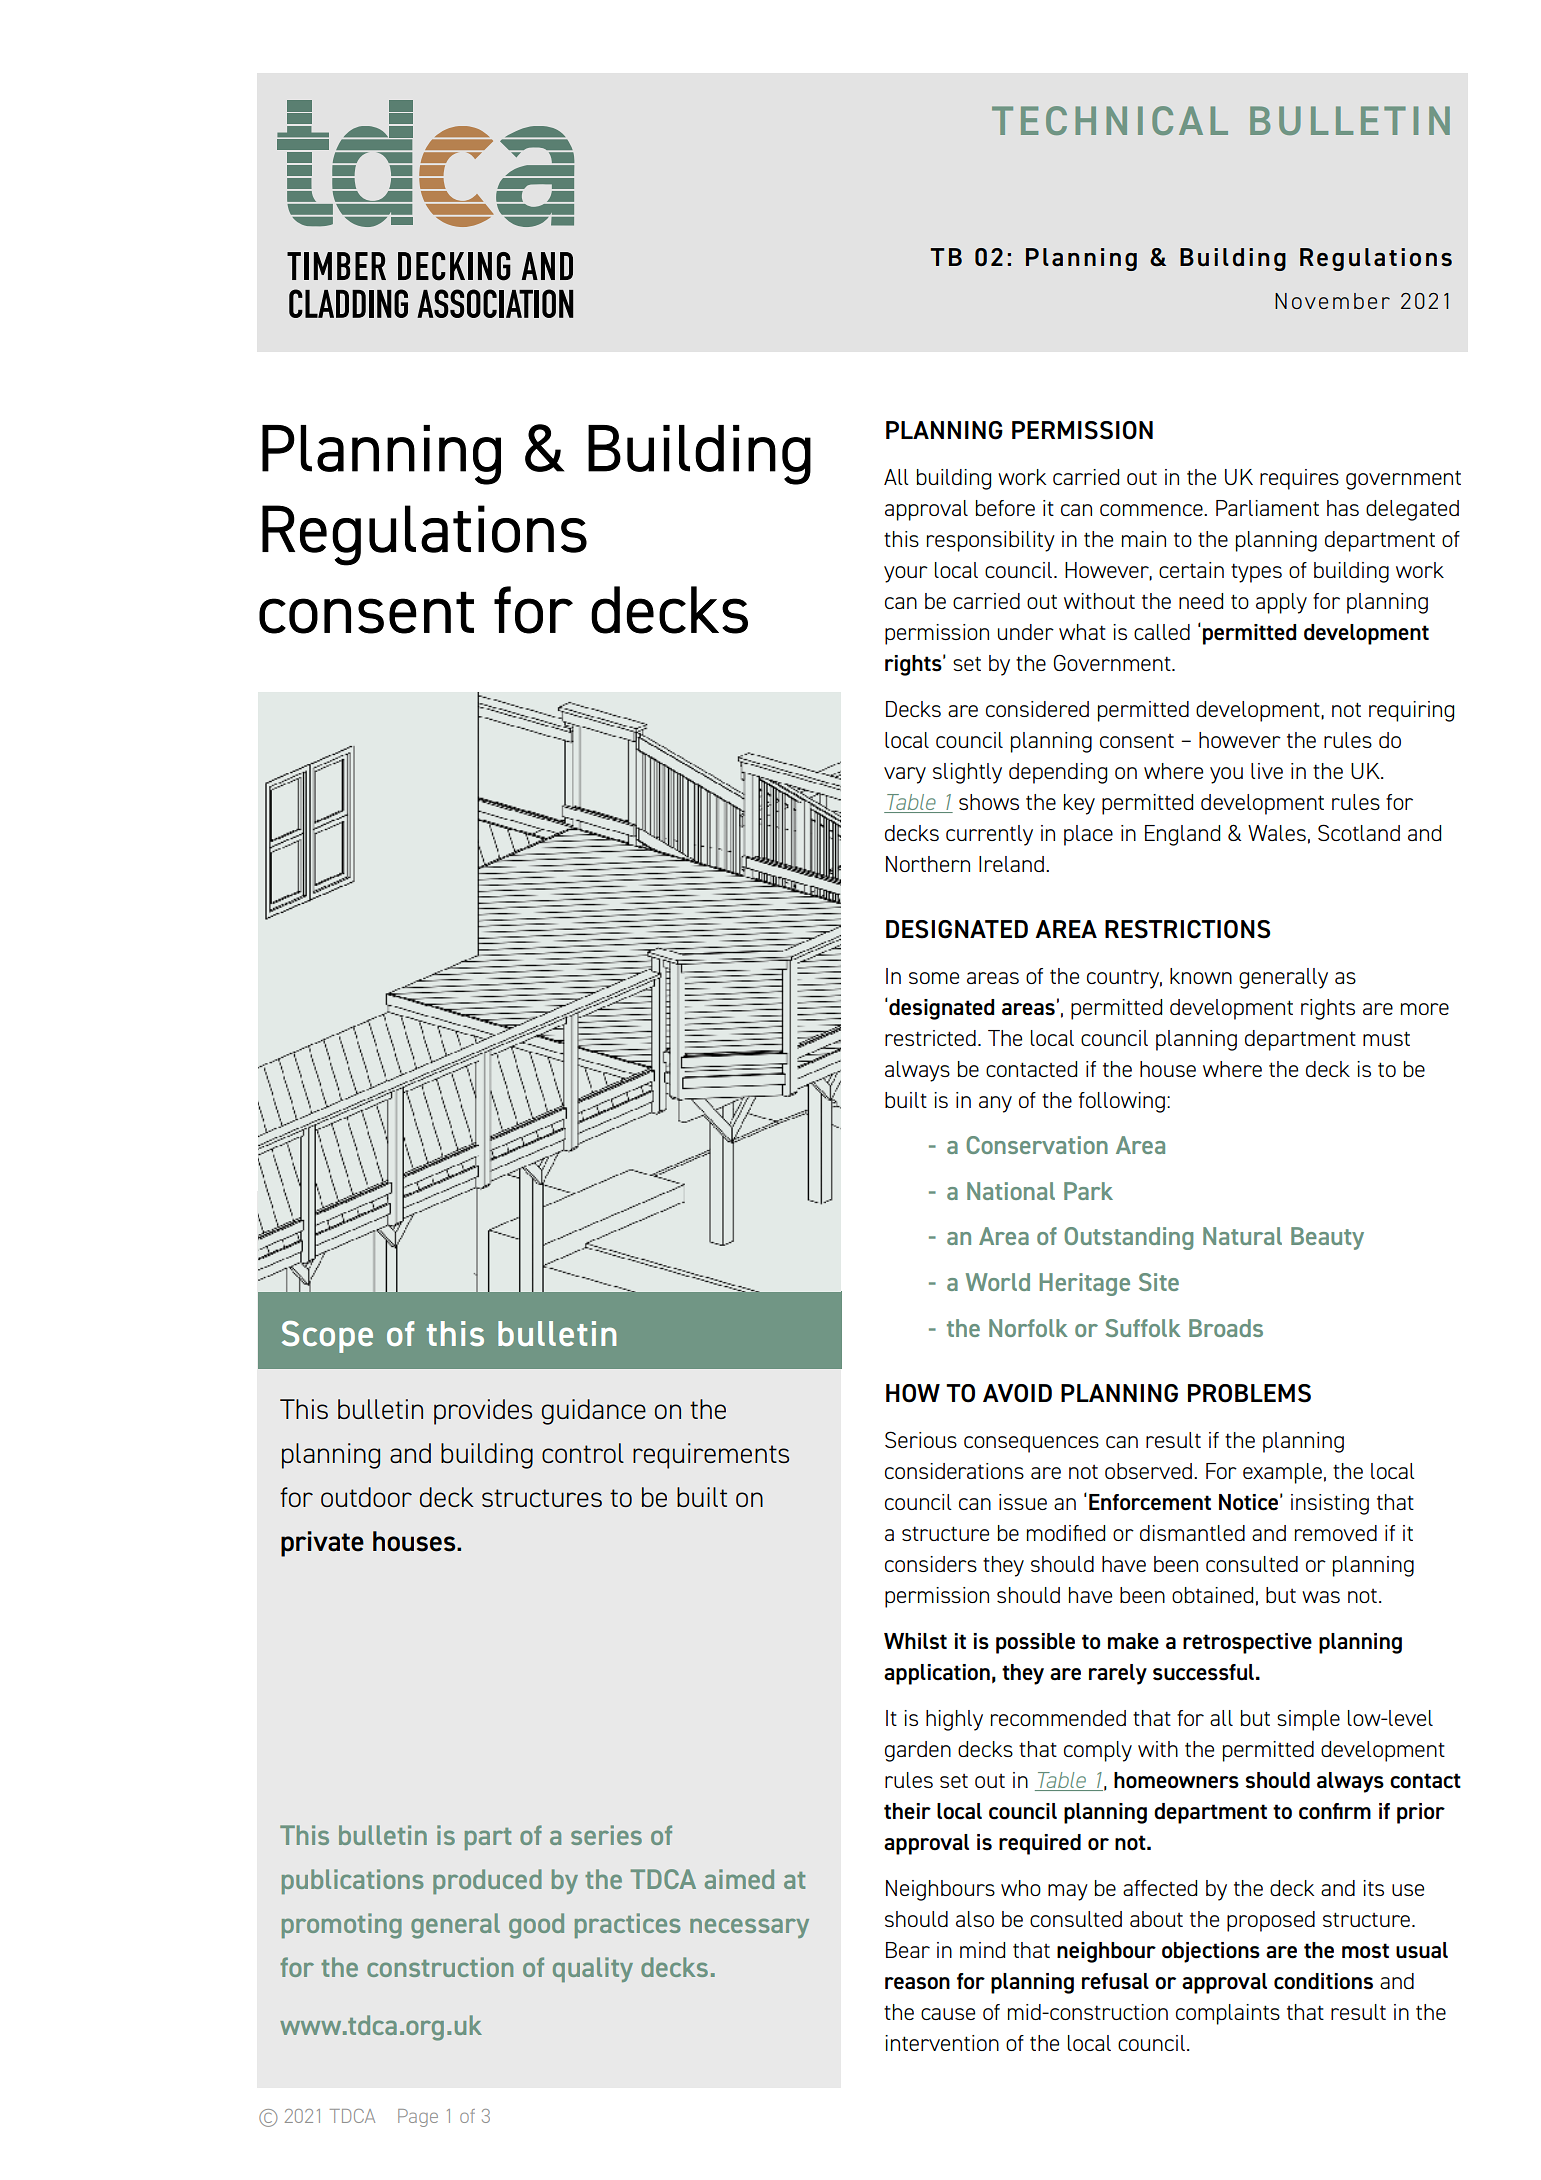 The height and width of the screenshot is (2180, 1541). What do you see at coordinates (418, 2118) in the screenshot?
I see `Page` at bounding box center [418, 2118].
